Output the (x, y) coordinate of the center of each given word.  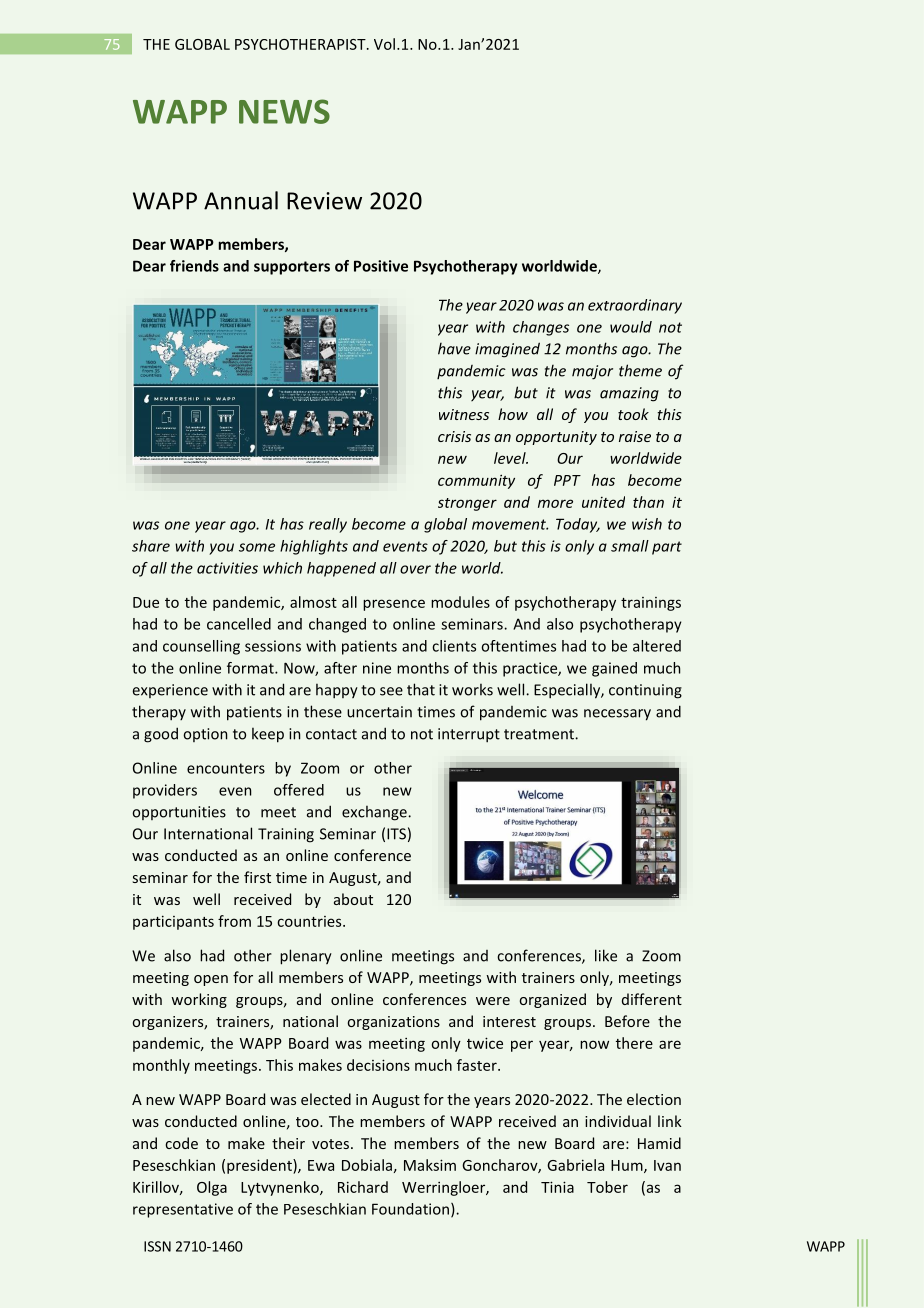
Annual (241, 200)
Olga (212, 1188)
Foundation (410, 1209)
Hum (628, 1166)
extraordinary (635, 306)
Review (324, 201)
